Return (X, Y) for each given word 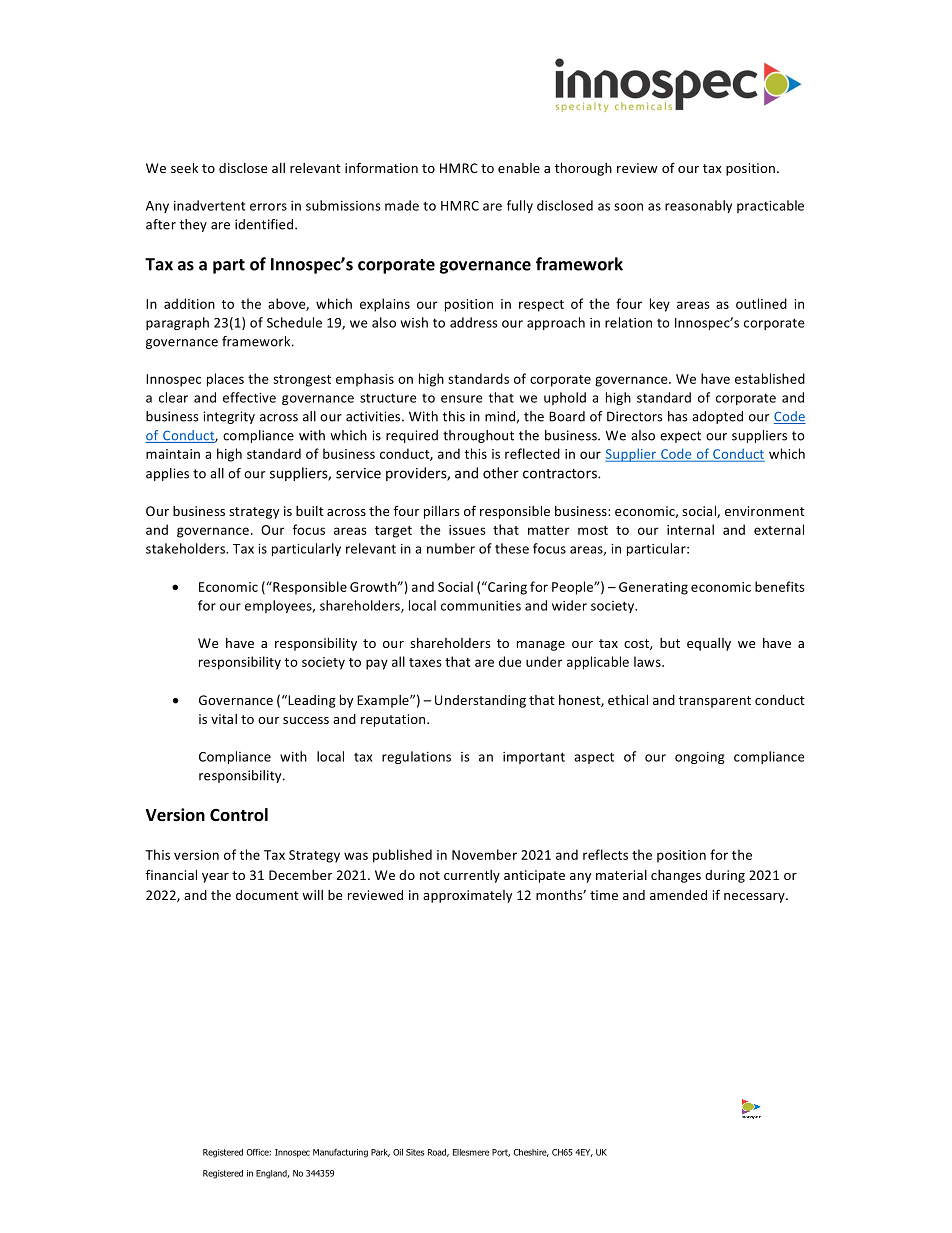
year (215, 878)
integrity (229, 417)
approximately (467, 896)
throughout (478, 436)
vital (224, 719)
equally (709, 644)
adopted (717, 417)
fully (520, 206)
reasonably (698, 206)
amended (678, 895)
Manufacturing (340, 1153)
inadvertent (209, 205)
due (510, 661)
